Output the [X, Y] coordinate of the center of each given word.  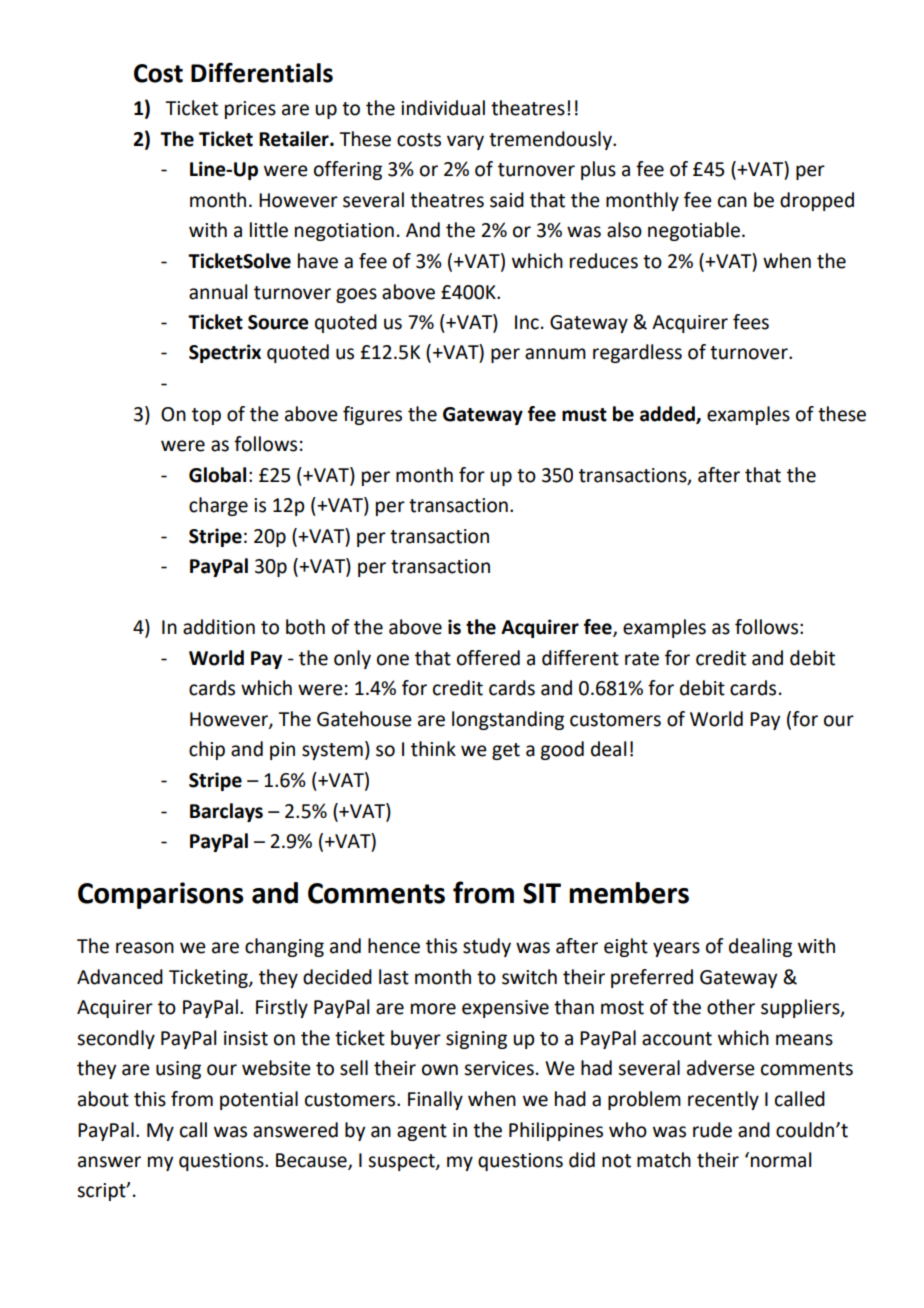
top [206, 416]
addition [219, 627]
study [487, 947]
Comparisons [161, 895]
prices [250, 110]
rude [712, 1130]
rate [642, 659]
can [732, 202]
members [629, 893]
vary [465, 142]
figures [372, 415]
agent [422, 1132]
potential [259, 1100]
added [668, 414]
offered [488, 658]
